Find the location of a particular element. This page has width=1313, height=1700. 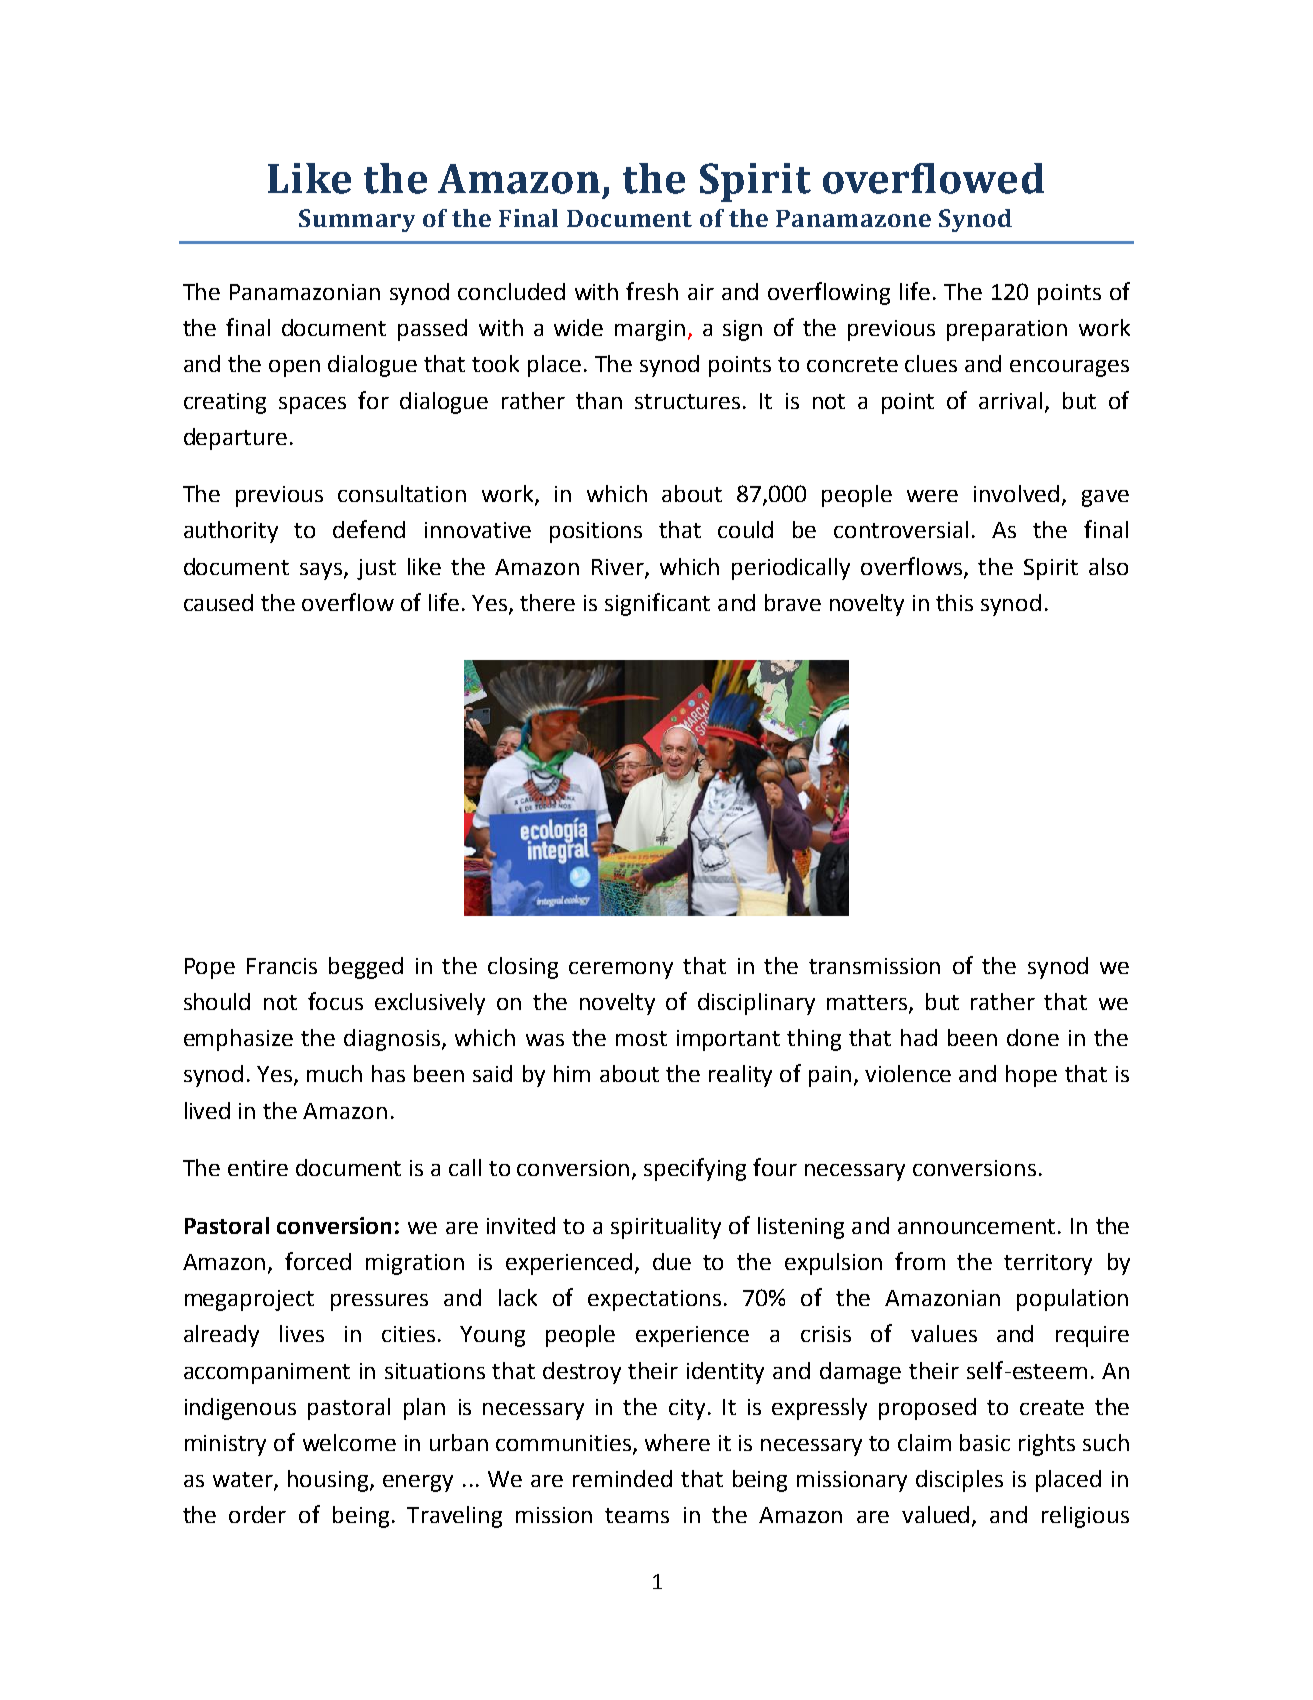

Francis is located at coordinates (282, 966).
